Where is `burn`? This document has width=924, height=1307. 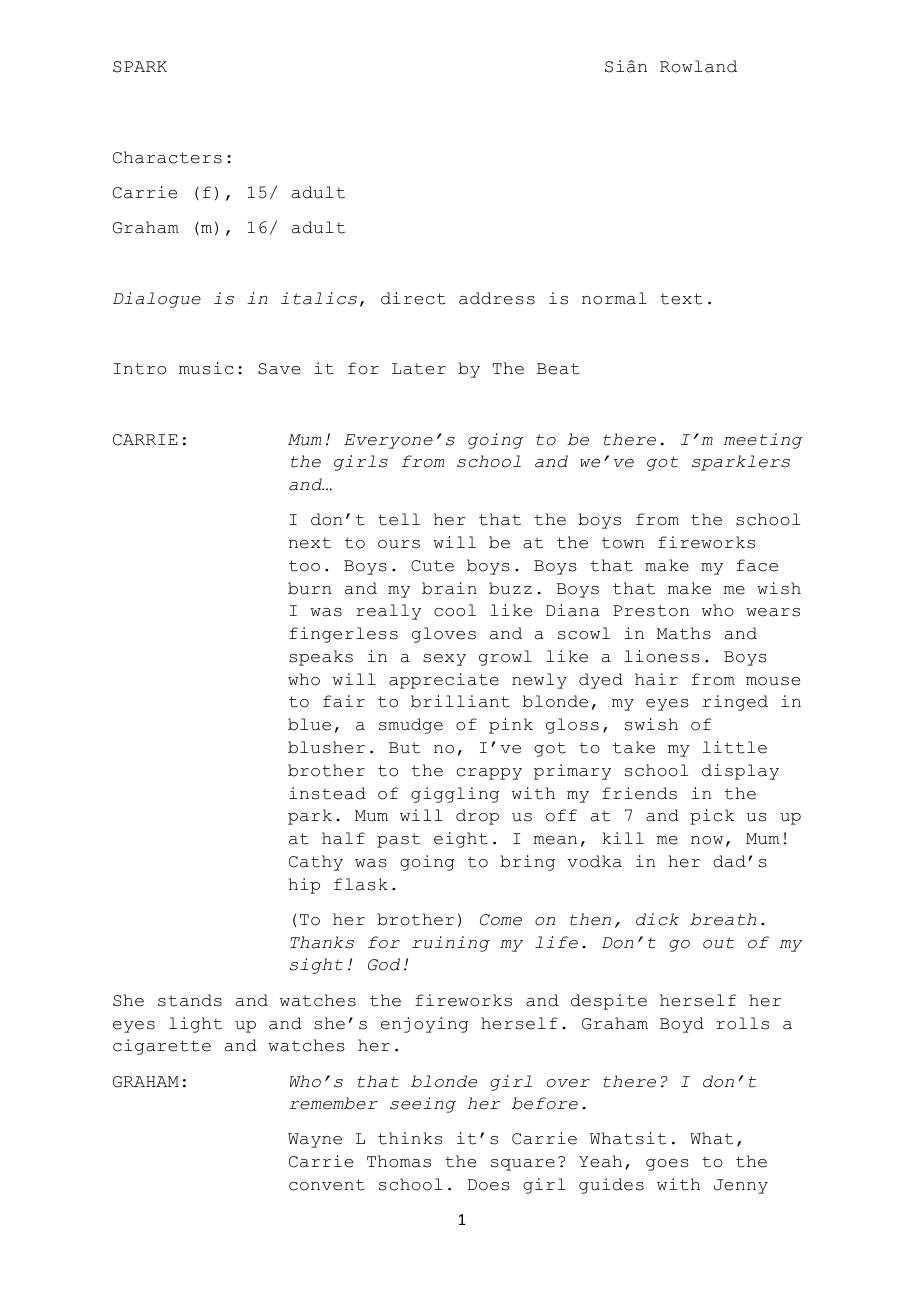 burn is located at coordinates (309, 588).
